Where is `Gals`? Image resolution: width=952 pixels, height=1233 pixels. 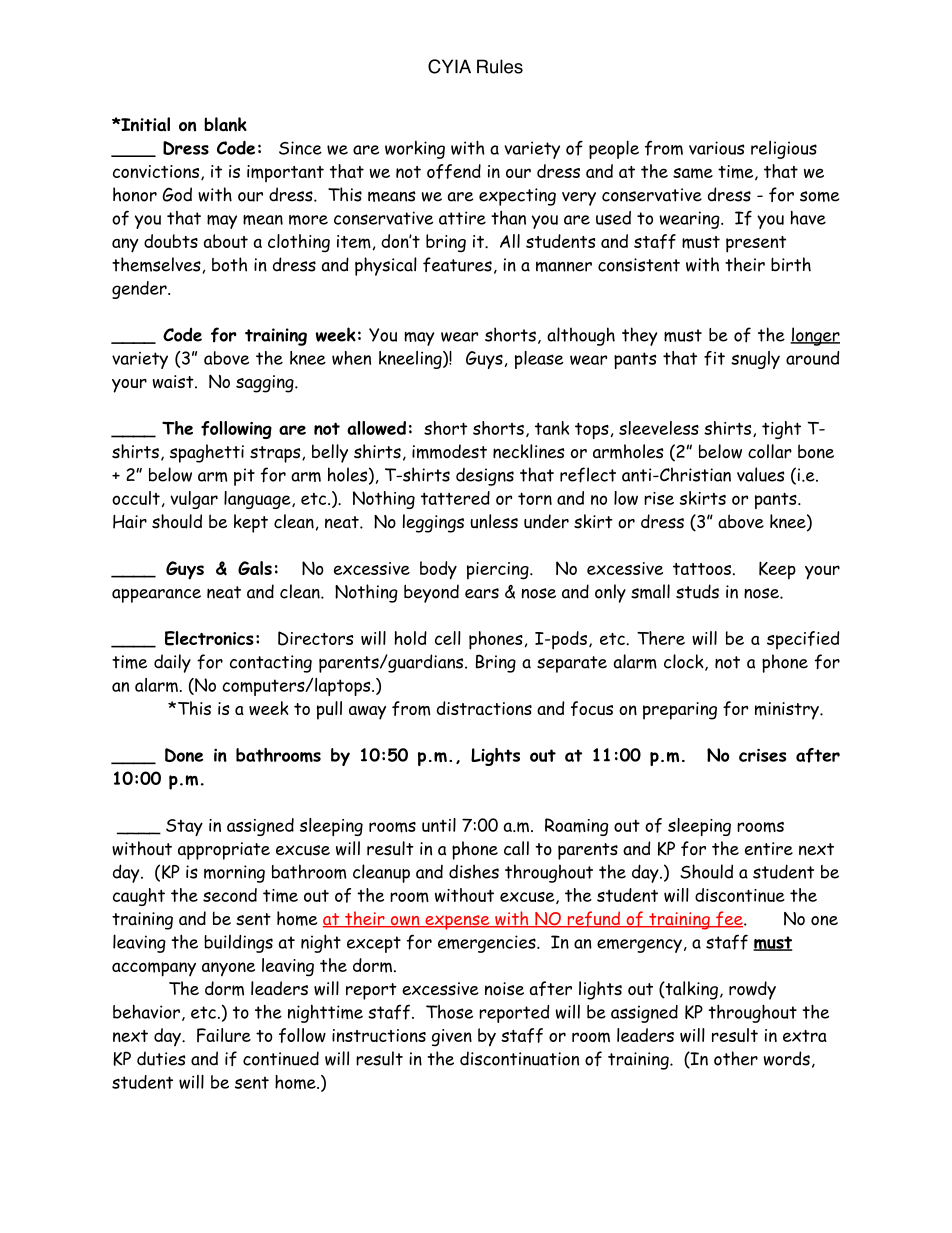
Gals is located at coordinates (255, 568).
